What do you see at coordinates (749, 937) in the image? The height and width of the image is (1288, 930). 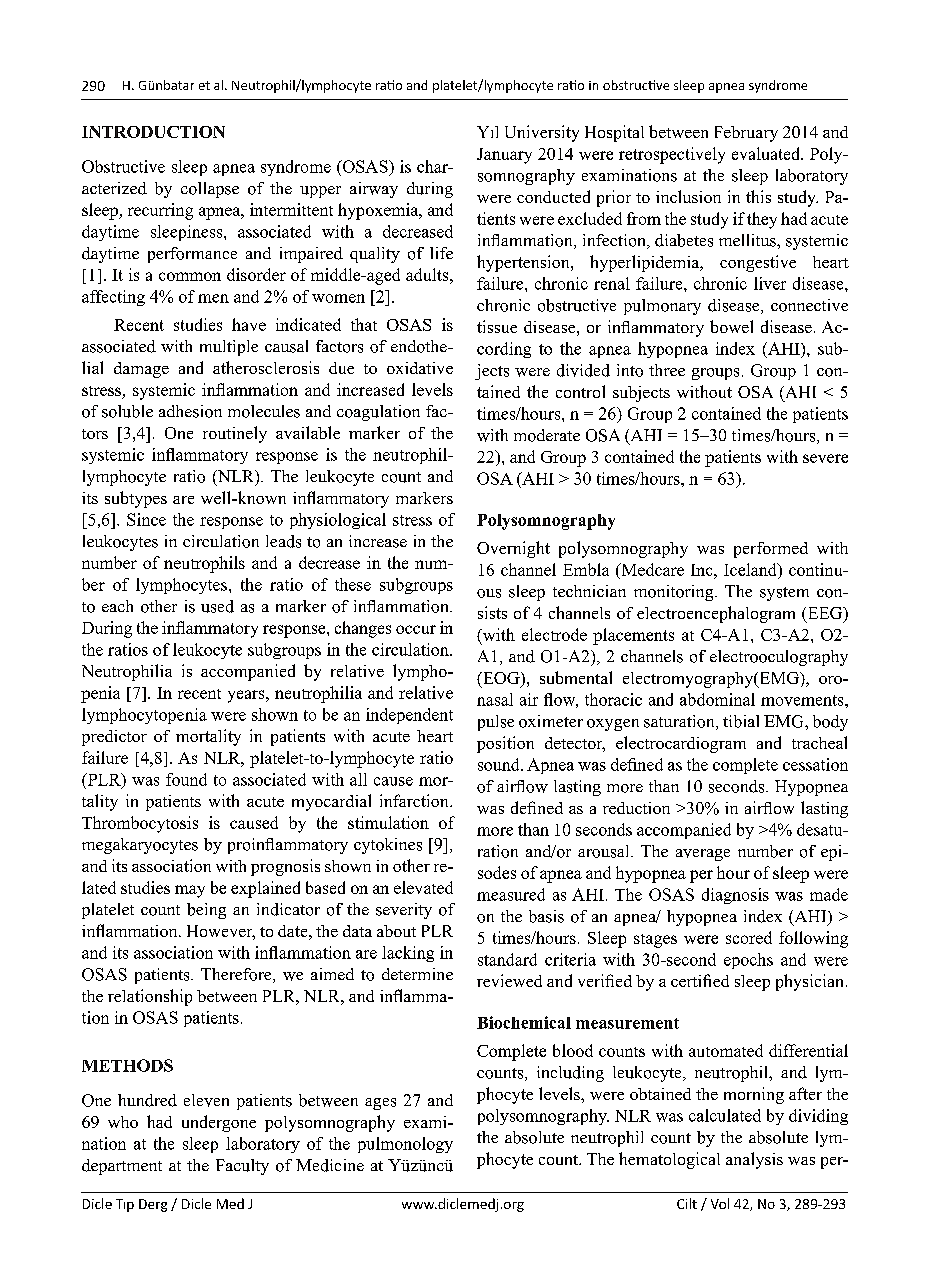 I see `scored` at bounding box center [749, 937].
